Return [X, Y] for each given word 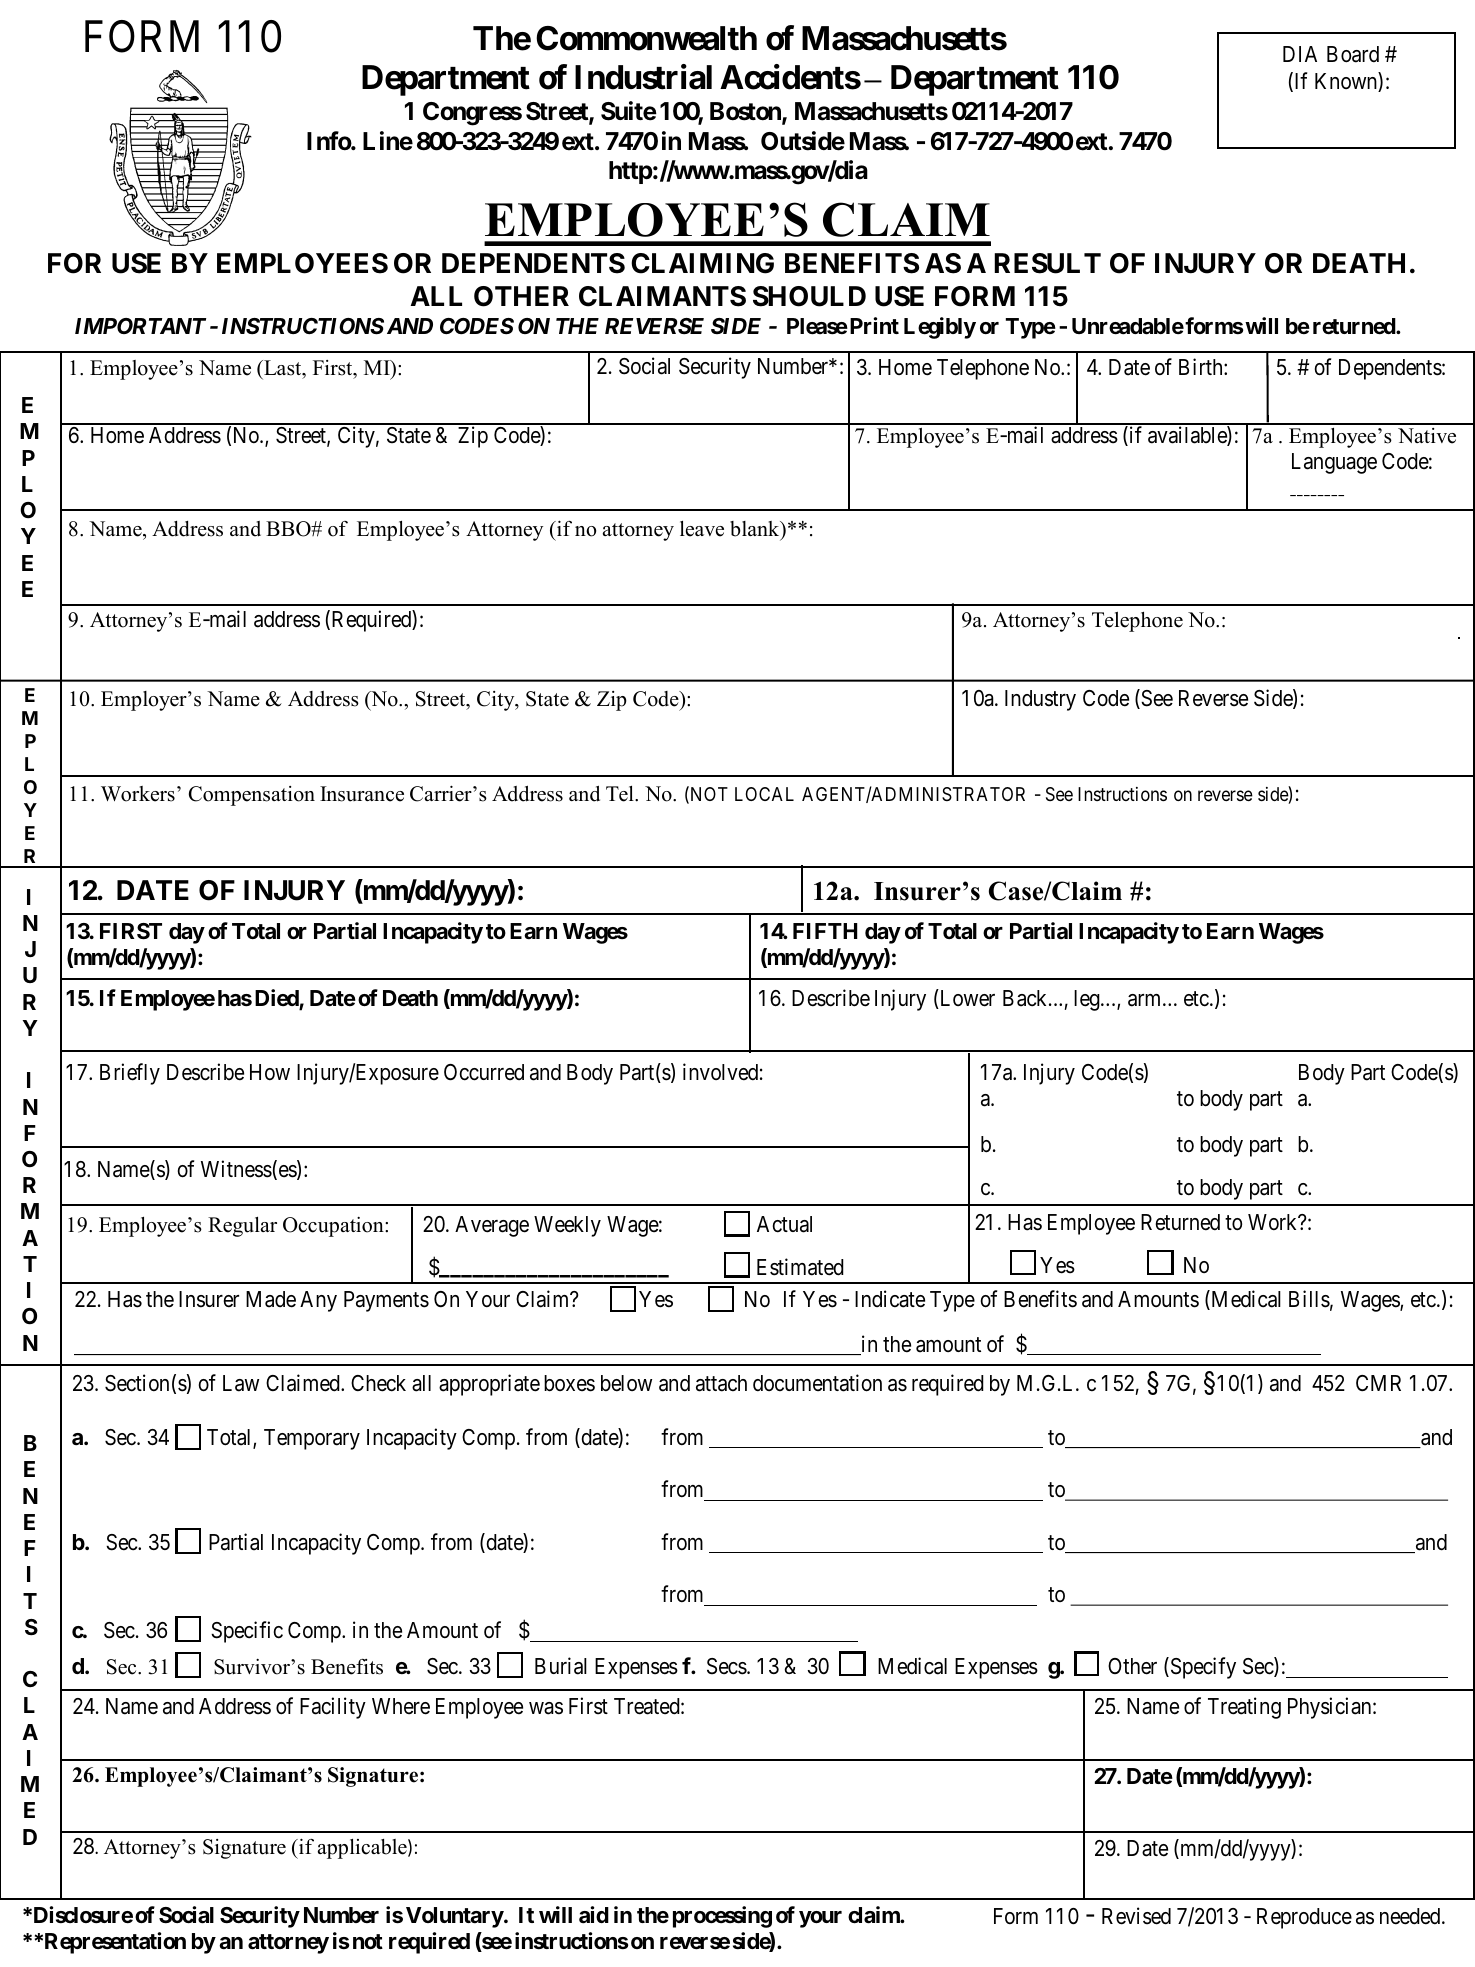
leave [702, 529]
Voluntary [455, 1917]
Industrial [643, 77]
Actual [784, 1224]
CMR [1378, 1383]
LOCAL [764, 794]
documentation [817, 1383]
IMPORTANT [140, 326]
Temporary [312, 1439]
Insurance [362, 794]
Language [1334, 463]
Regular [242, 1227]
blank [756, 530]
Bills [1309, 1299]
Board [1353, 54]
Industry [1040, 700]
